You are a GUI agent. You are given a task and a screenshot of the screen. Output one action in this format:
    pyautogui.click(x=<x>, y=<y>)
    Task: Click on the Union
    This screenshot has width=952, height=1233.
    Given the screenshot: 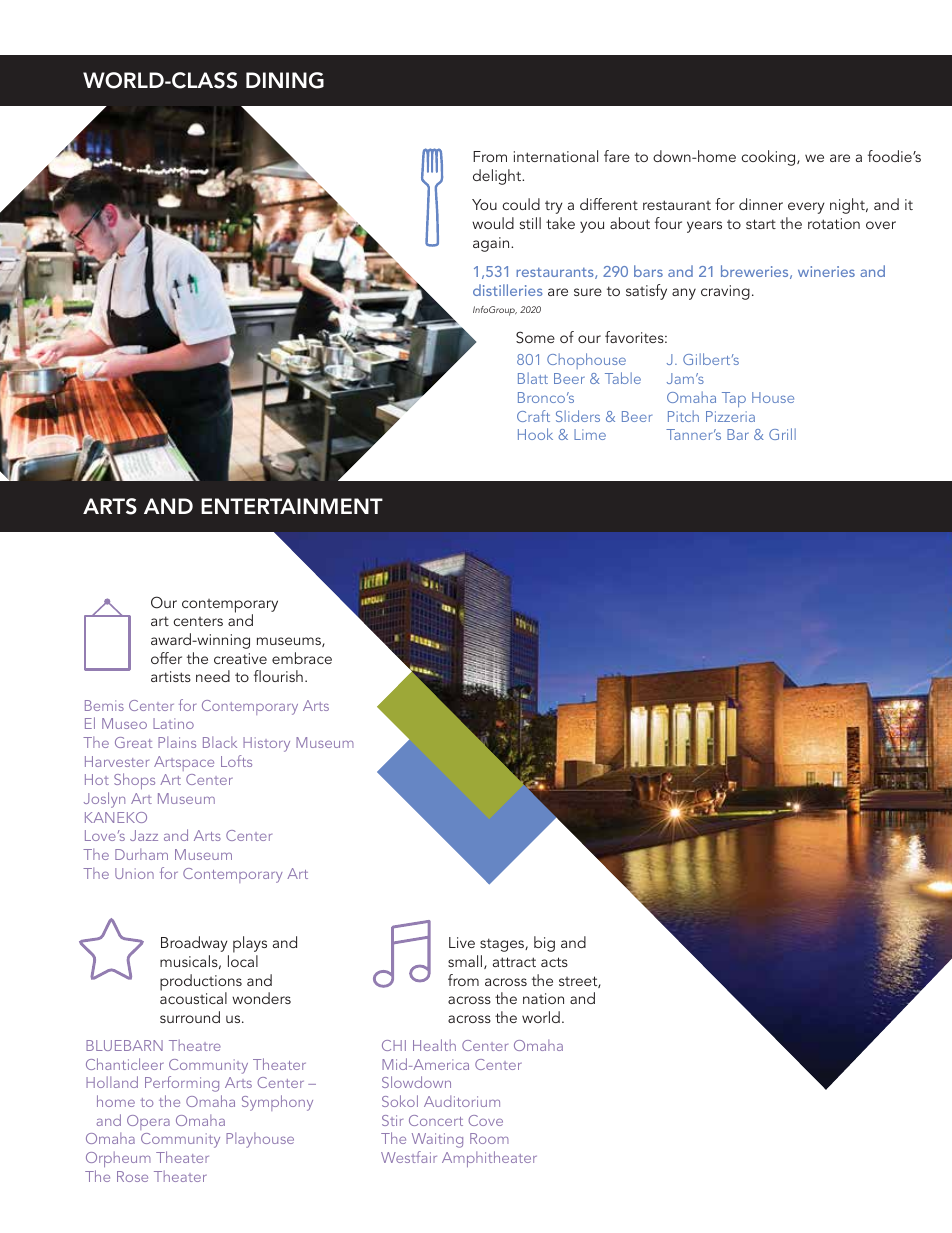 What is the action you would take?
    pyautogui.click(x=134, y=873)
